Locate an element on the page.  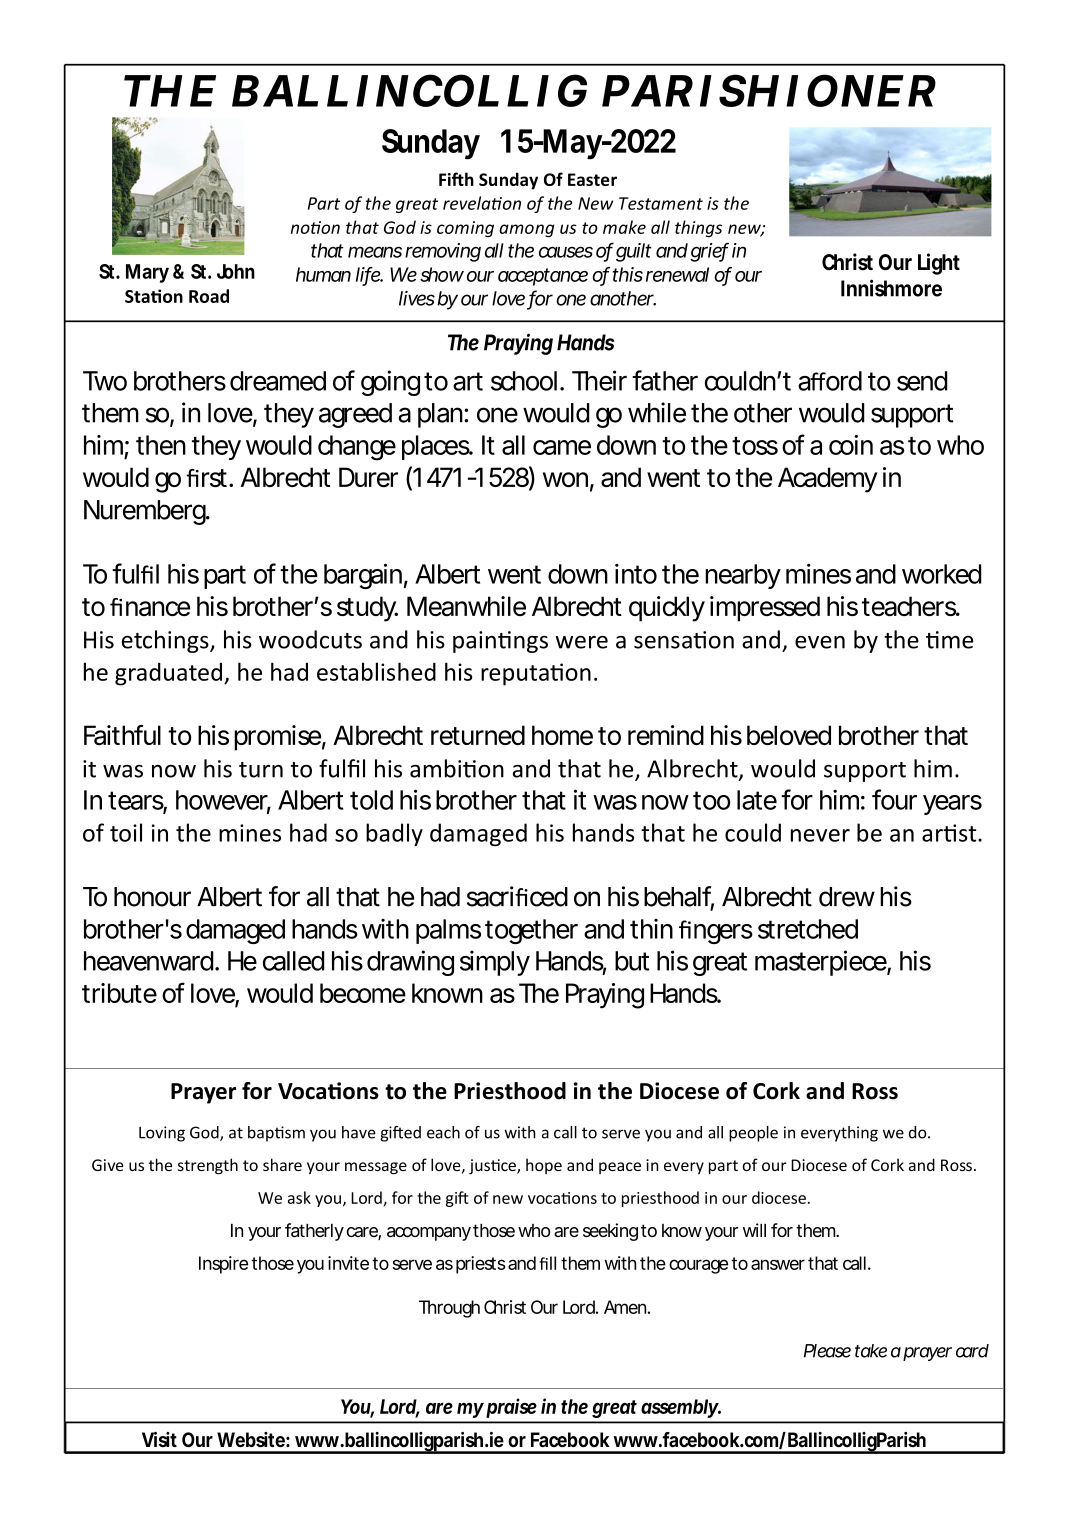
four is located at coordinates (894, 799).
